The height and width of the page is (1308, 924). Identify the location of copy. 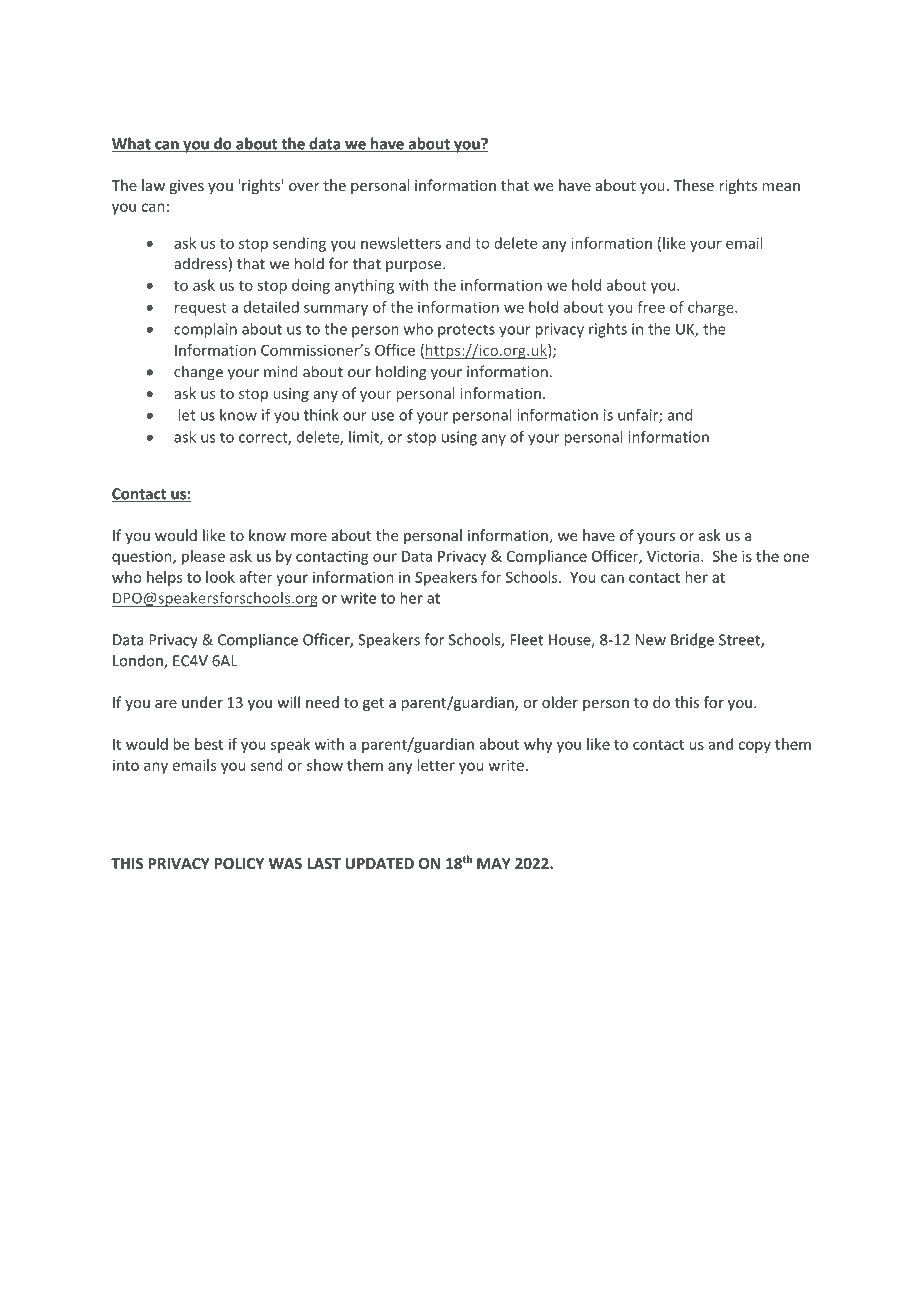
(754, 747).
